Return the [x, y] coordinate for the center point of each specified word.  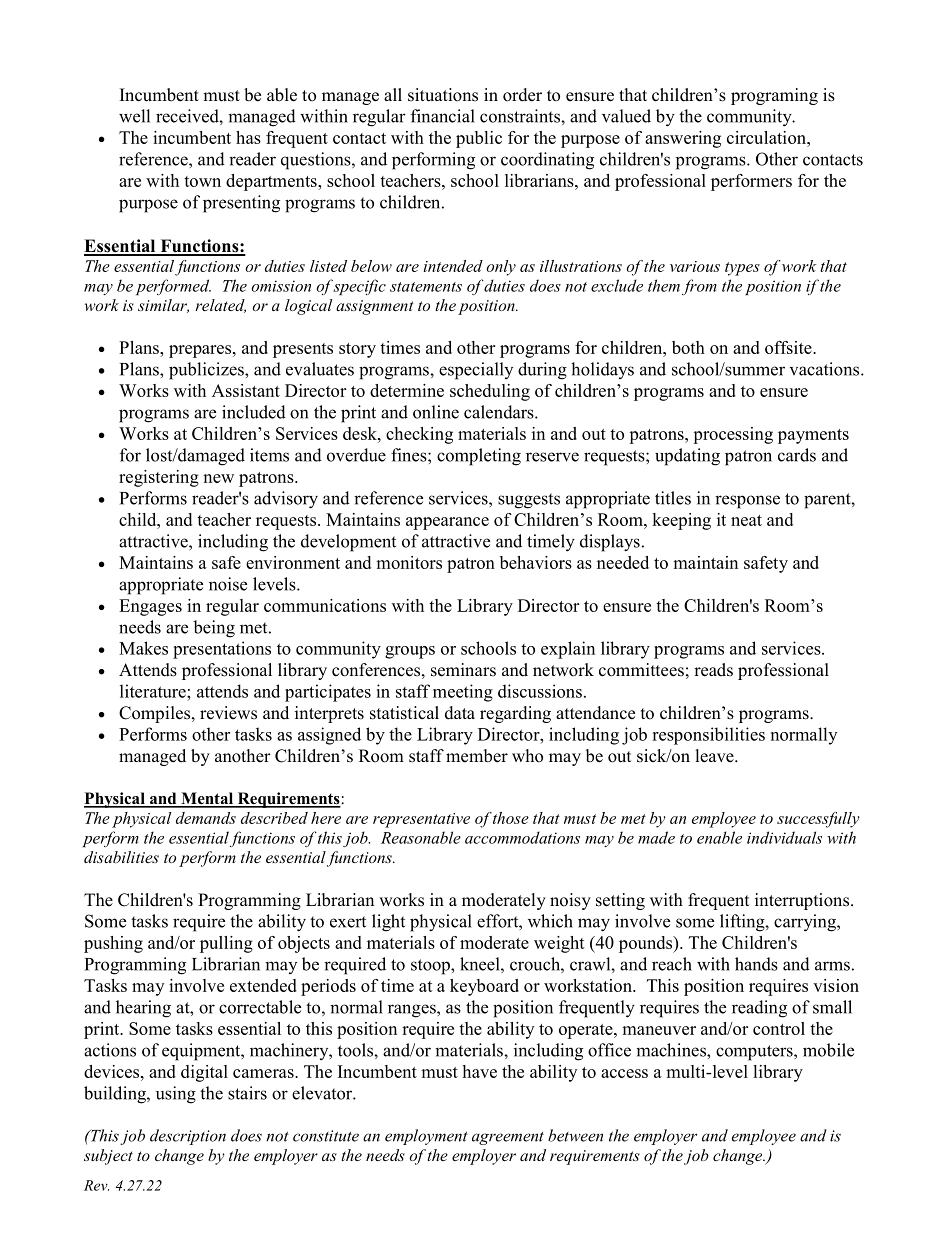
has [248, 137]
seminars [463, 670]
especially [476, 371]
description [188, 1137]
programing [774, 96]
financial [443, 116]
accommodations [522, 837]
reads [713, 670]
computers [755, 1053]
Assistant [246, 390]
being [214, 629]
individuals [784, 837]
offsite [789, 347]
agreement [508, 1138]
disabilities [121, 857]
